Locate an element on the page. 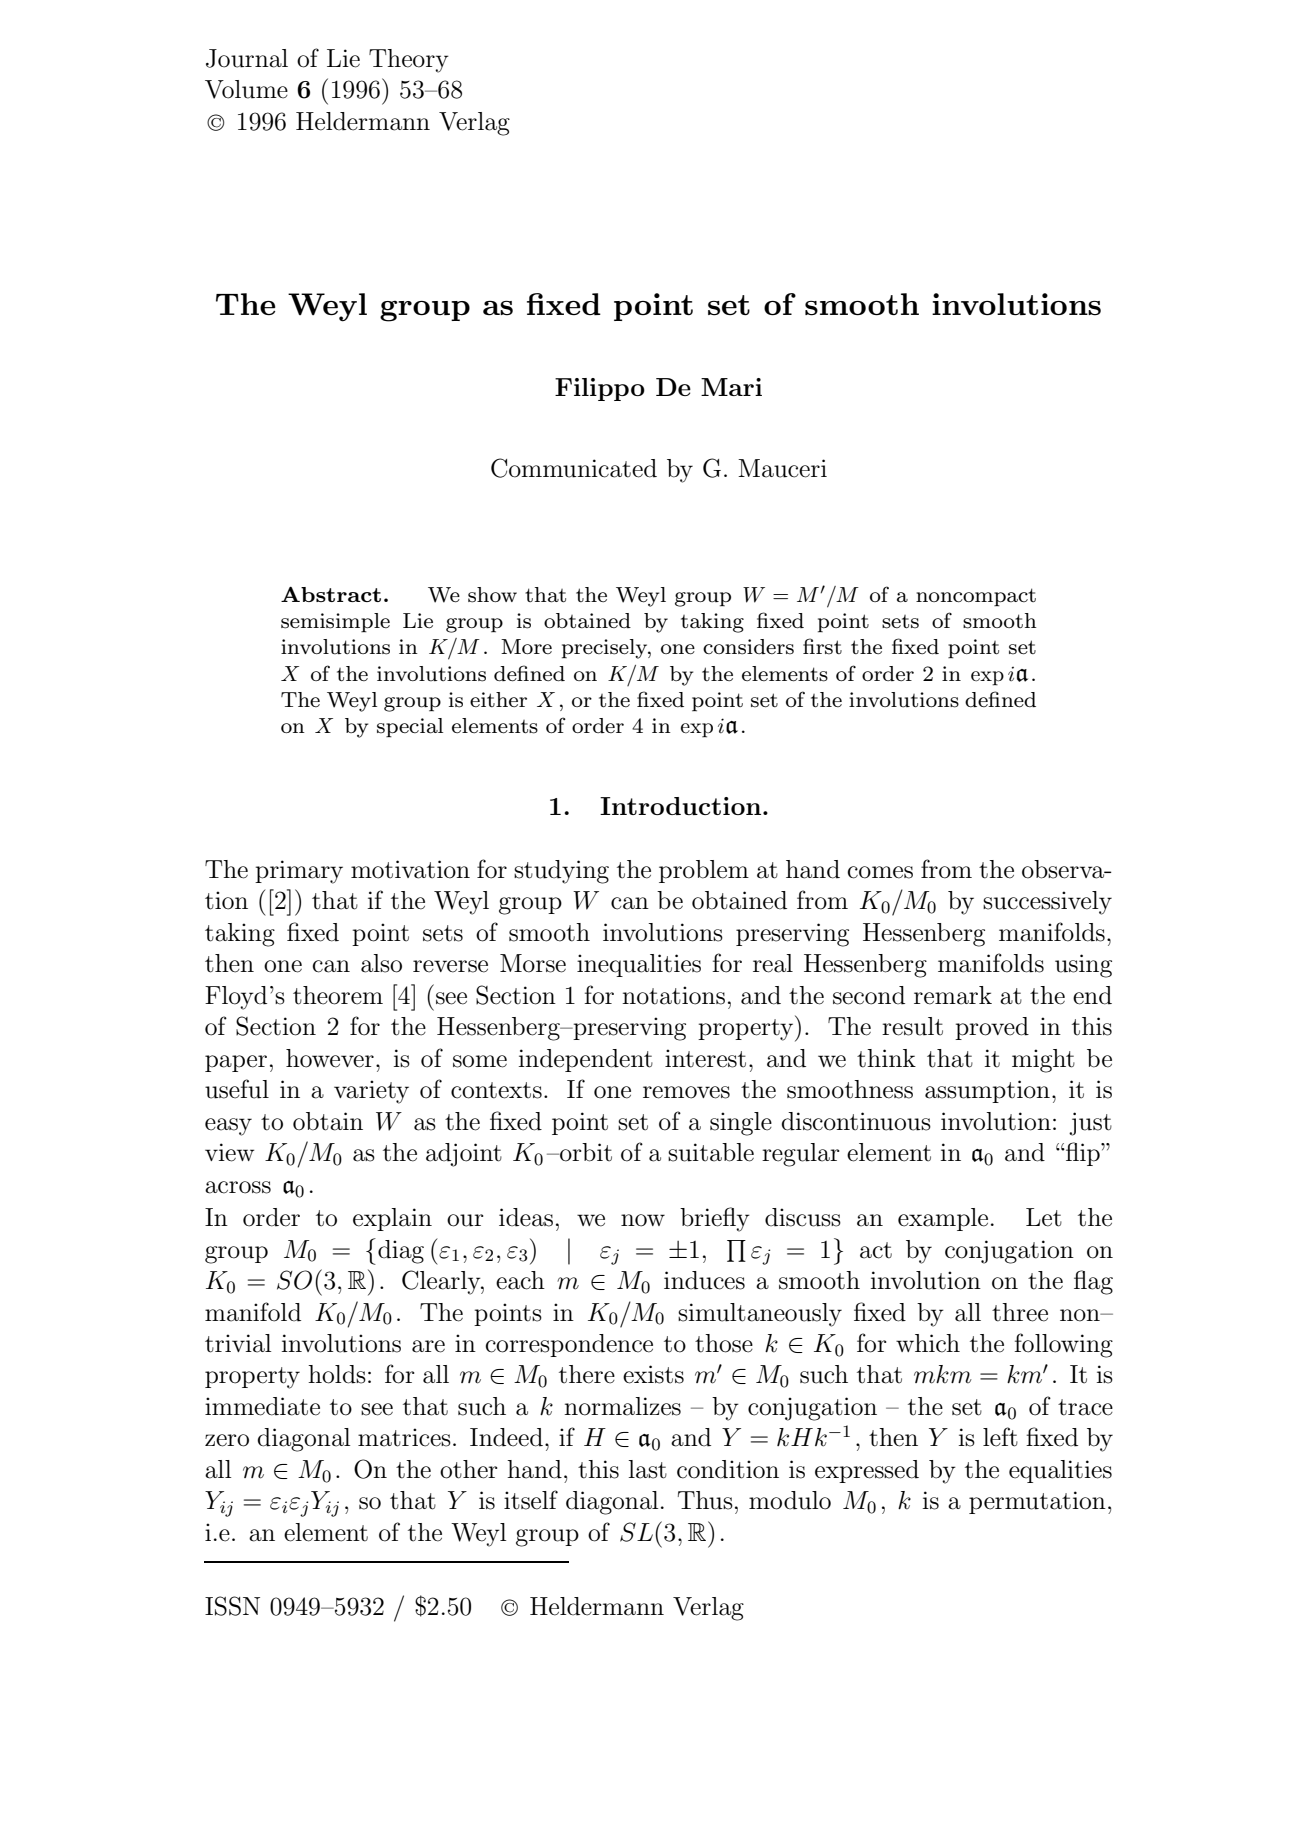 This document has width=1297, height=1836. removes is located at coordinates (686, 1092).
